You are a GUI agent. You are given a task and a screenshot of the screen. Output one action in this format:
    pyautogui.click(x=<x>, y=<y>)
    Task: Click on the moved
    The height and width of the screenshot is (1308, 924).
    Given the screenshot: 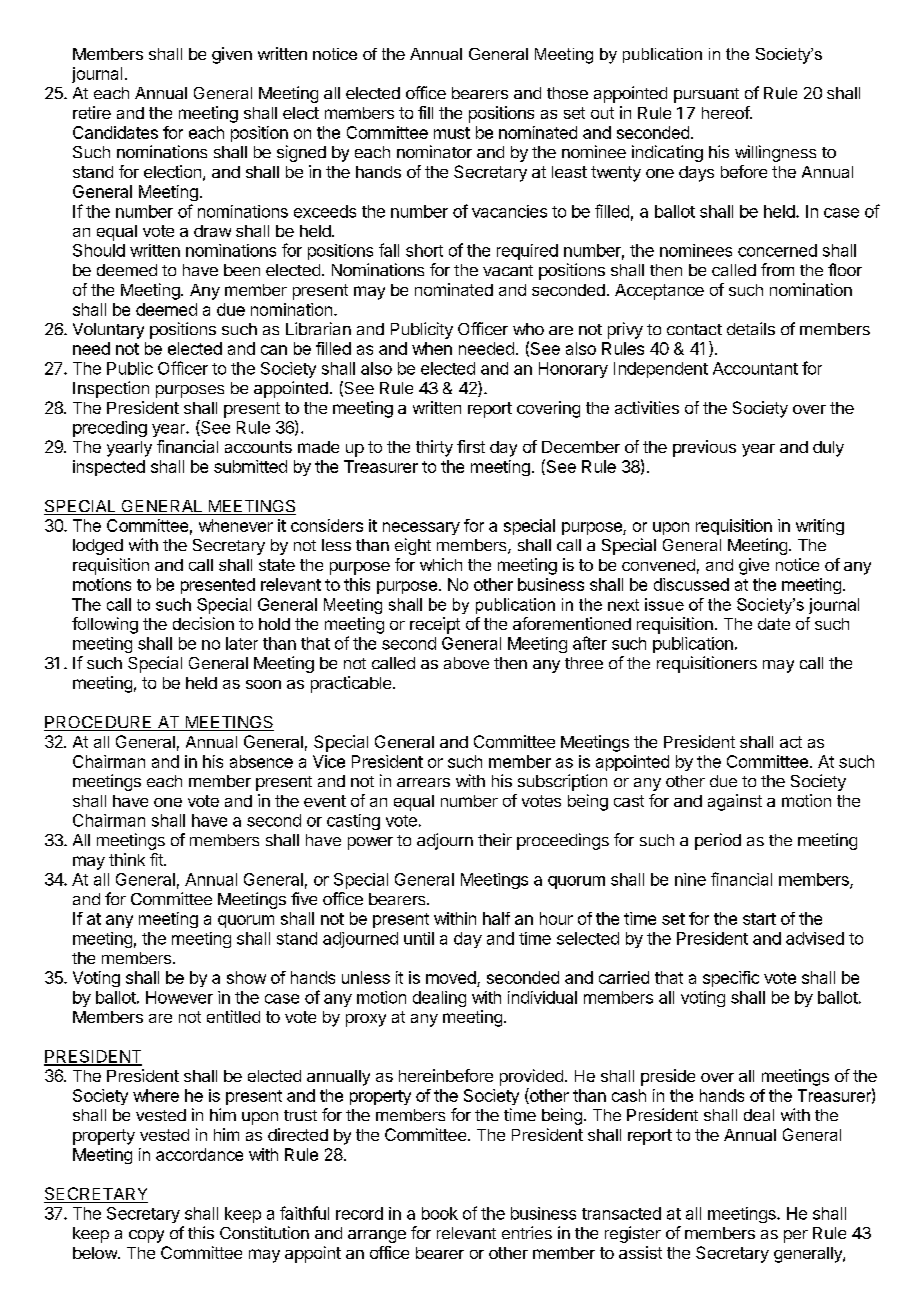 What is the action you would take?
    pyautogui.click(x=451, y=977)
